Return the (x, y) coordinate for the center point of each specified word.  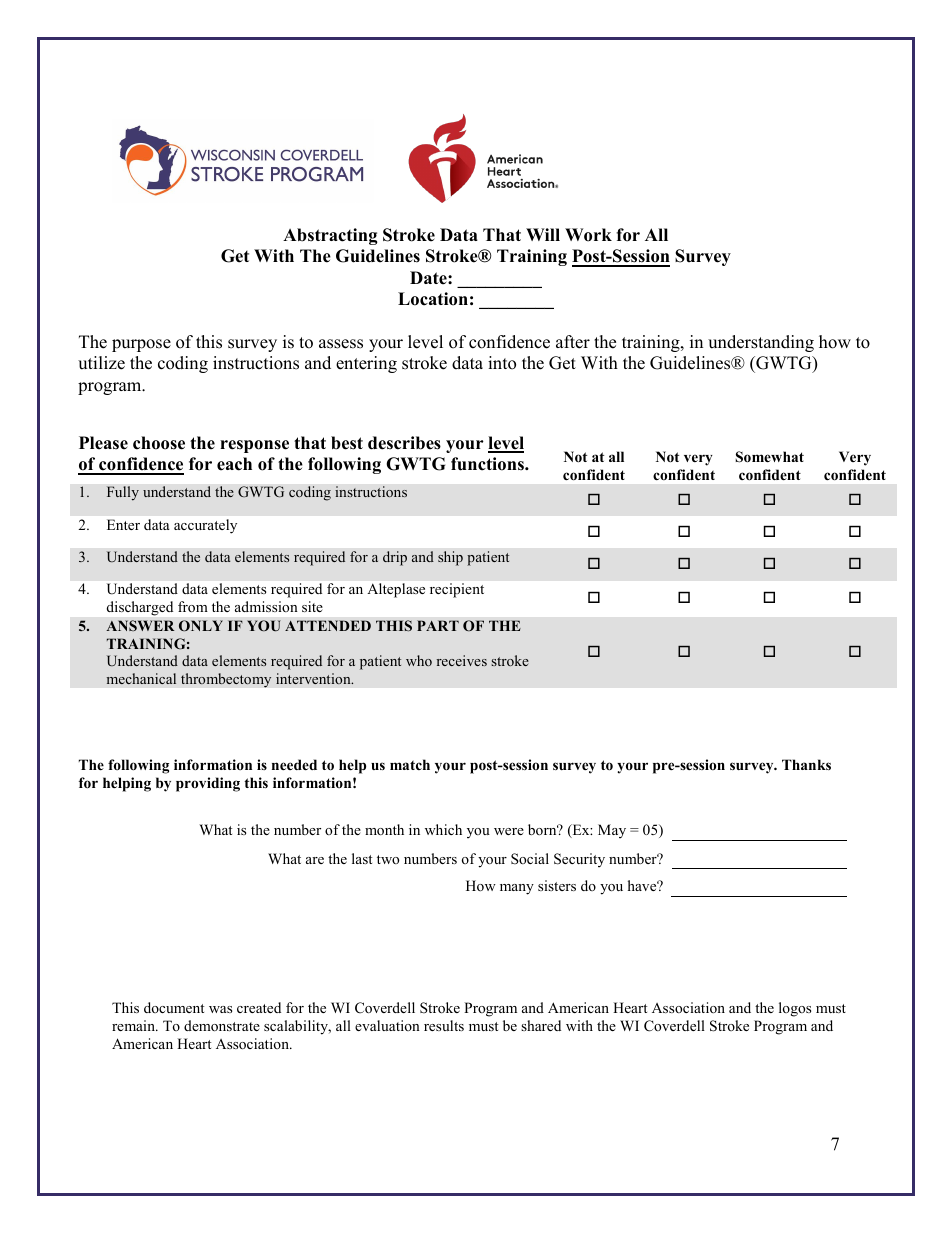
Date (429, 278)
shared (541, 1025)
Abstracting (330, 236)
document (174, 1007)
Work (588, 235)
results (444, 1025)
